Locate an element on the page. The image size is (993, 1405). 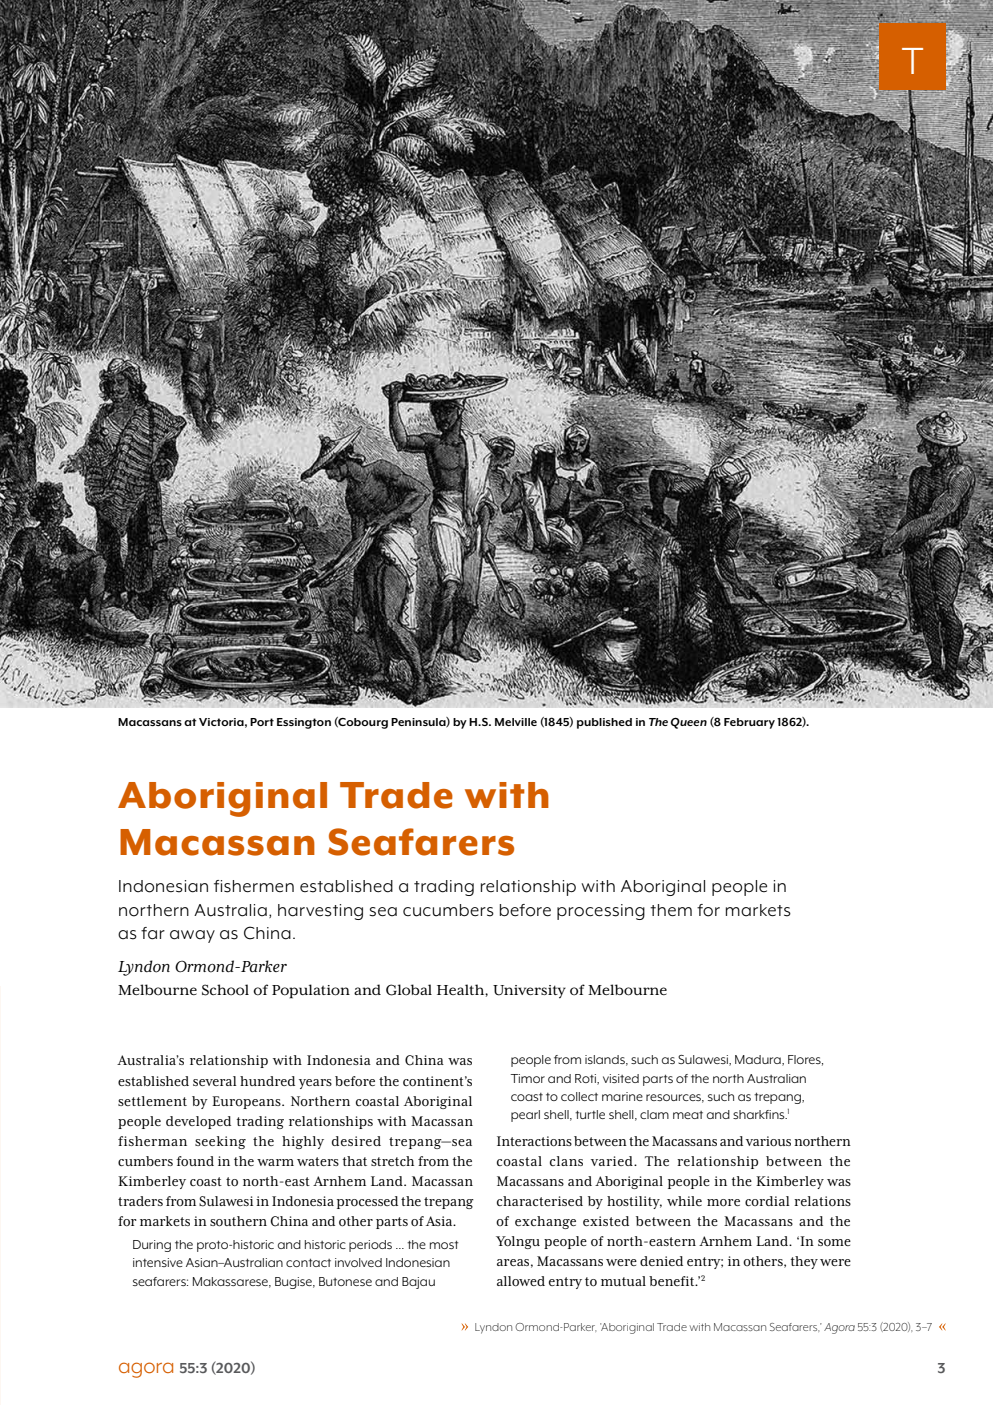
fishermen is located at coordinates (254, 886).
